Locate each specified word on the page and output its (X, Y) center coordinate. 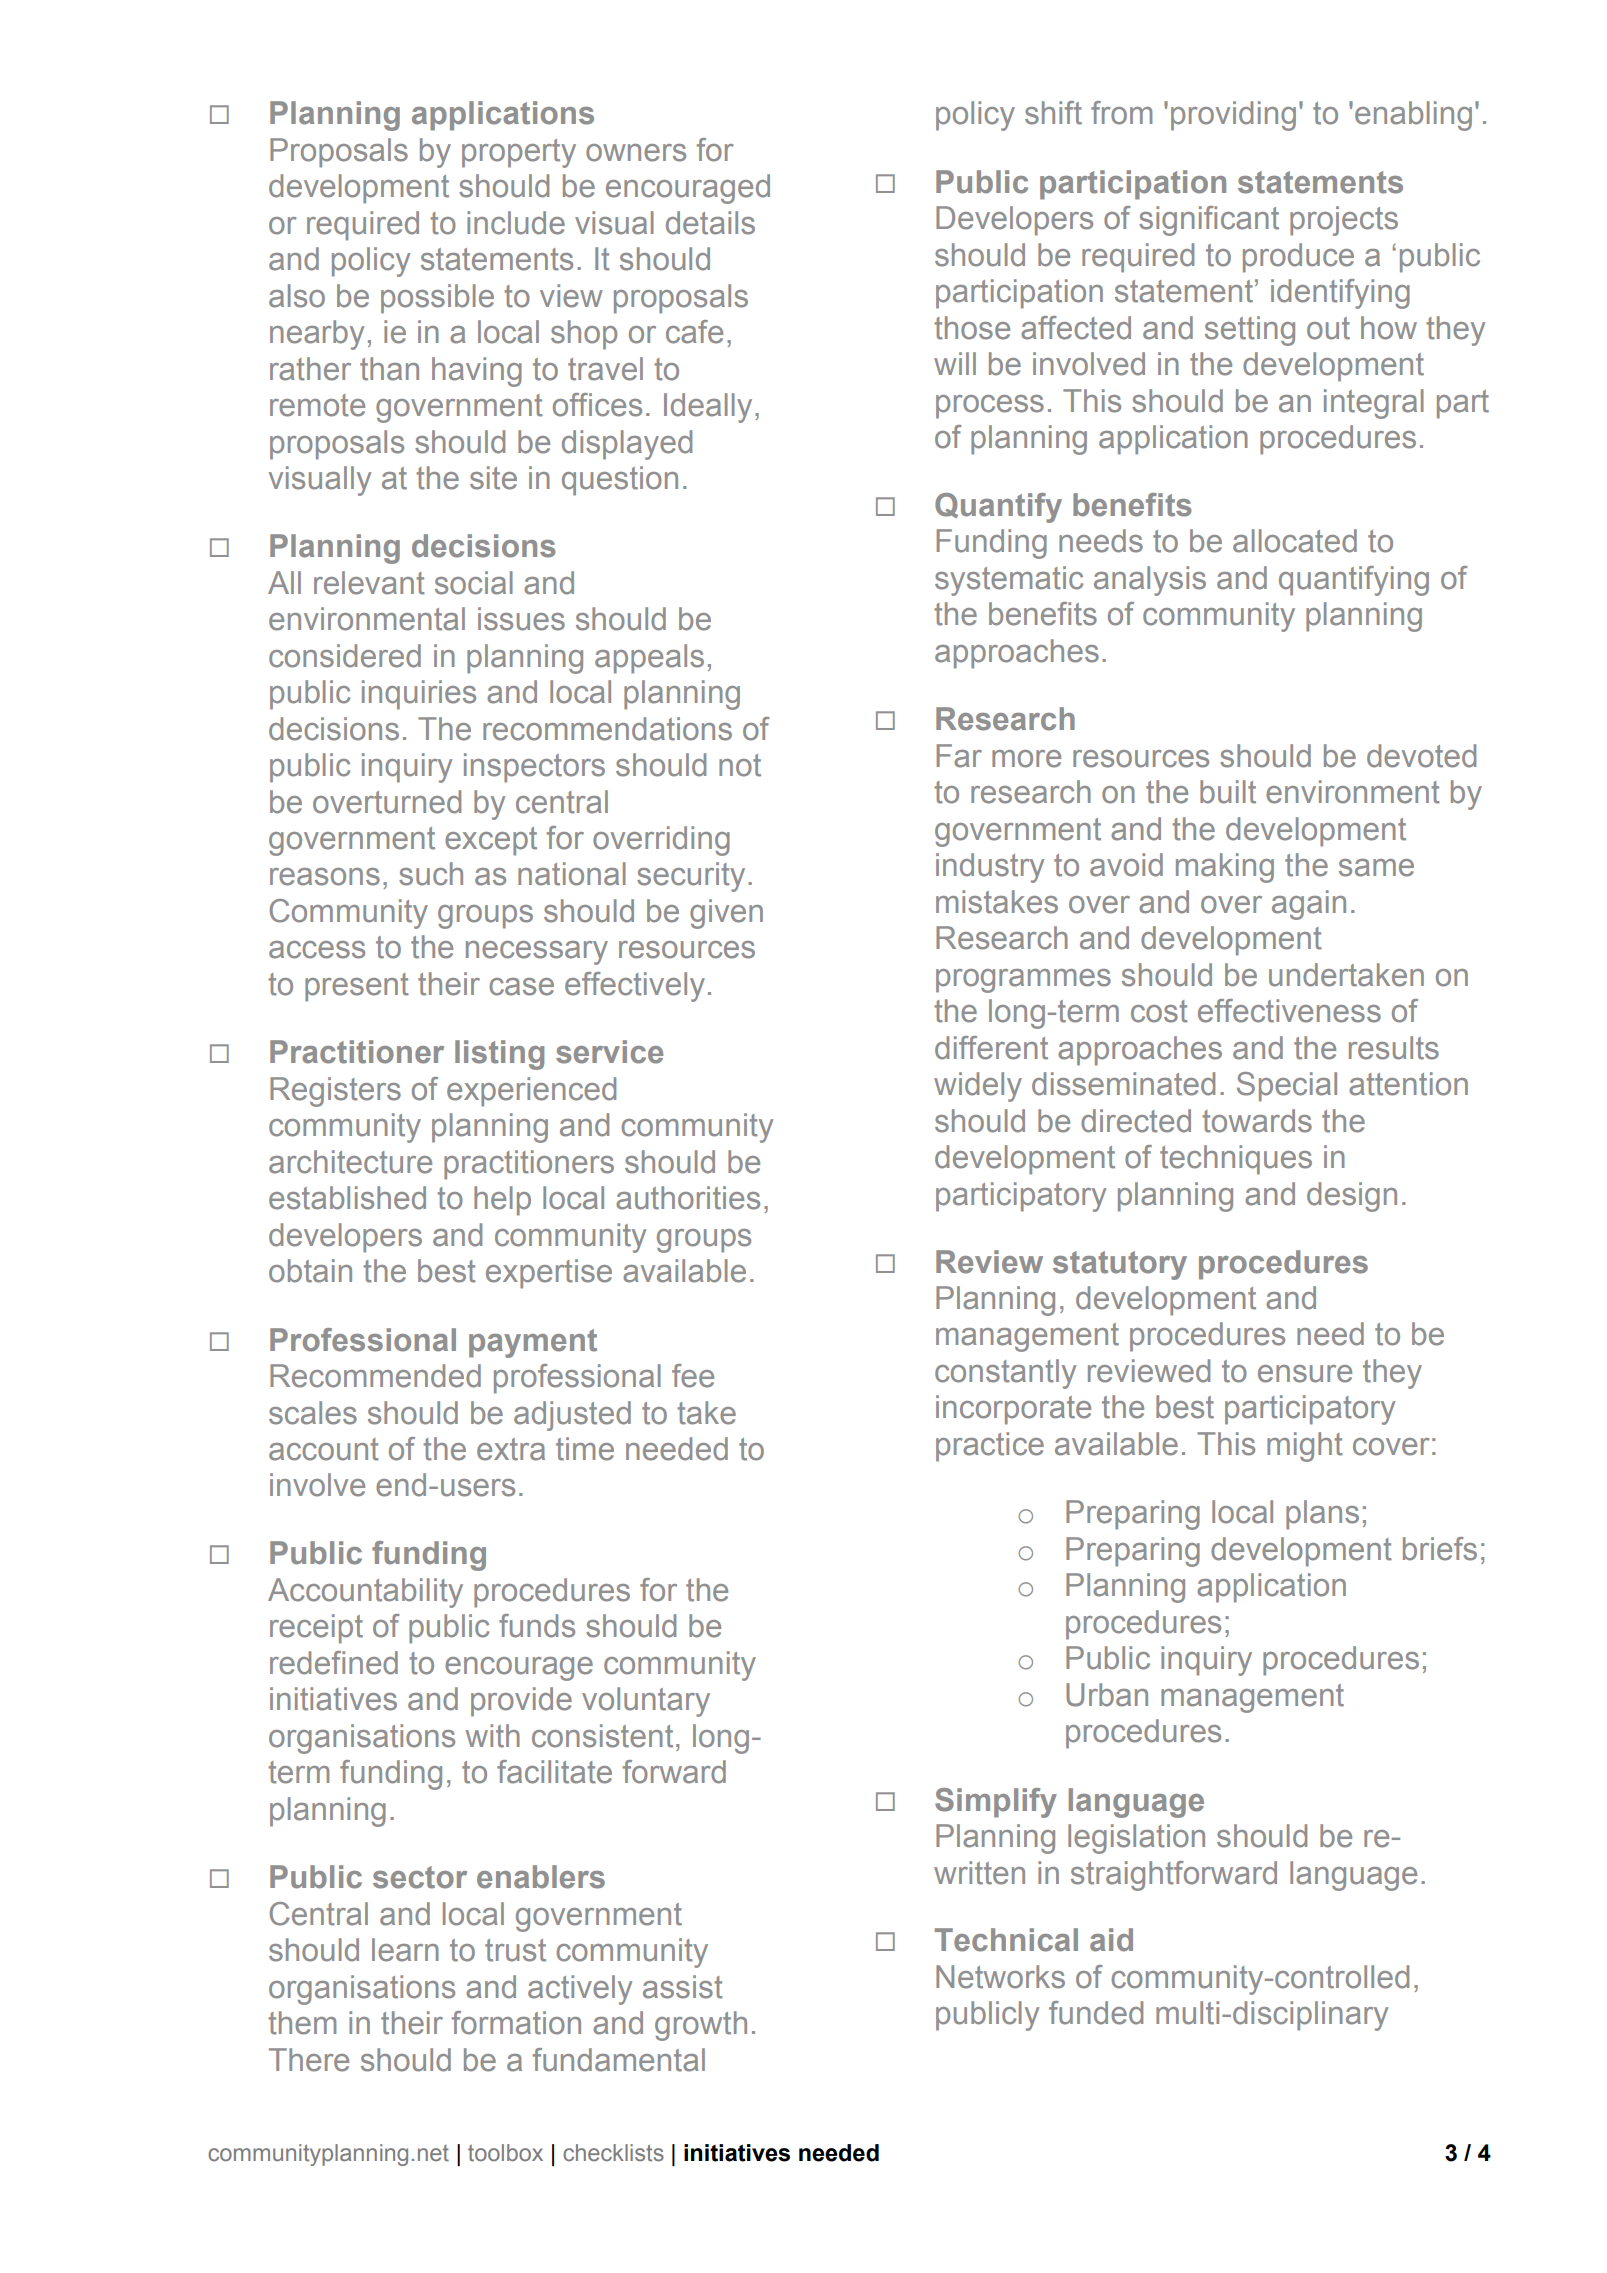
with (493, 1736)
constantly (1005, 1374)
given (726, 914)
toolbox (505, 2153)
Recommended (375, 1376)
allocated (1295, 541)
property (519, 153)
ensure (1305, 1374)
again (1309, 905)
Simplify (996, 1803)
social (474, 583)
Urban (1107, 1695)
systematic (1009, 581)
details (710, 223)
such (431, 874)
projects (1344, 221)
